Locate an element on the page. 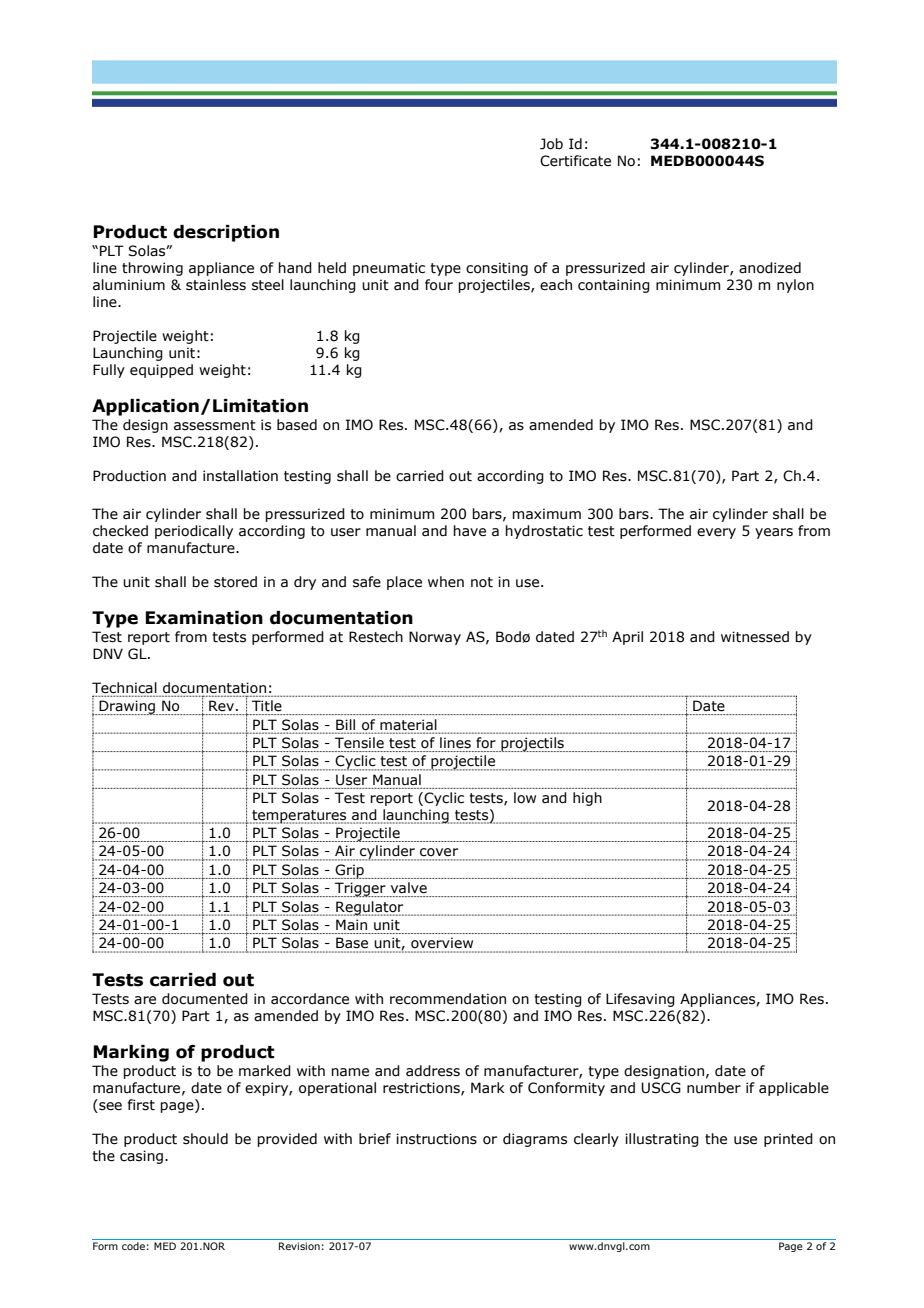 The width and height of the document is (924, 1308). description is located at coordinates (226, 233).
